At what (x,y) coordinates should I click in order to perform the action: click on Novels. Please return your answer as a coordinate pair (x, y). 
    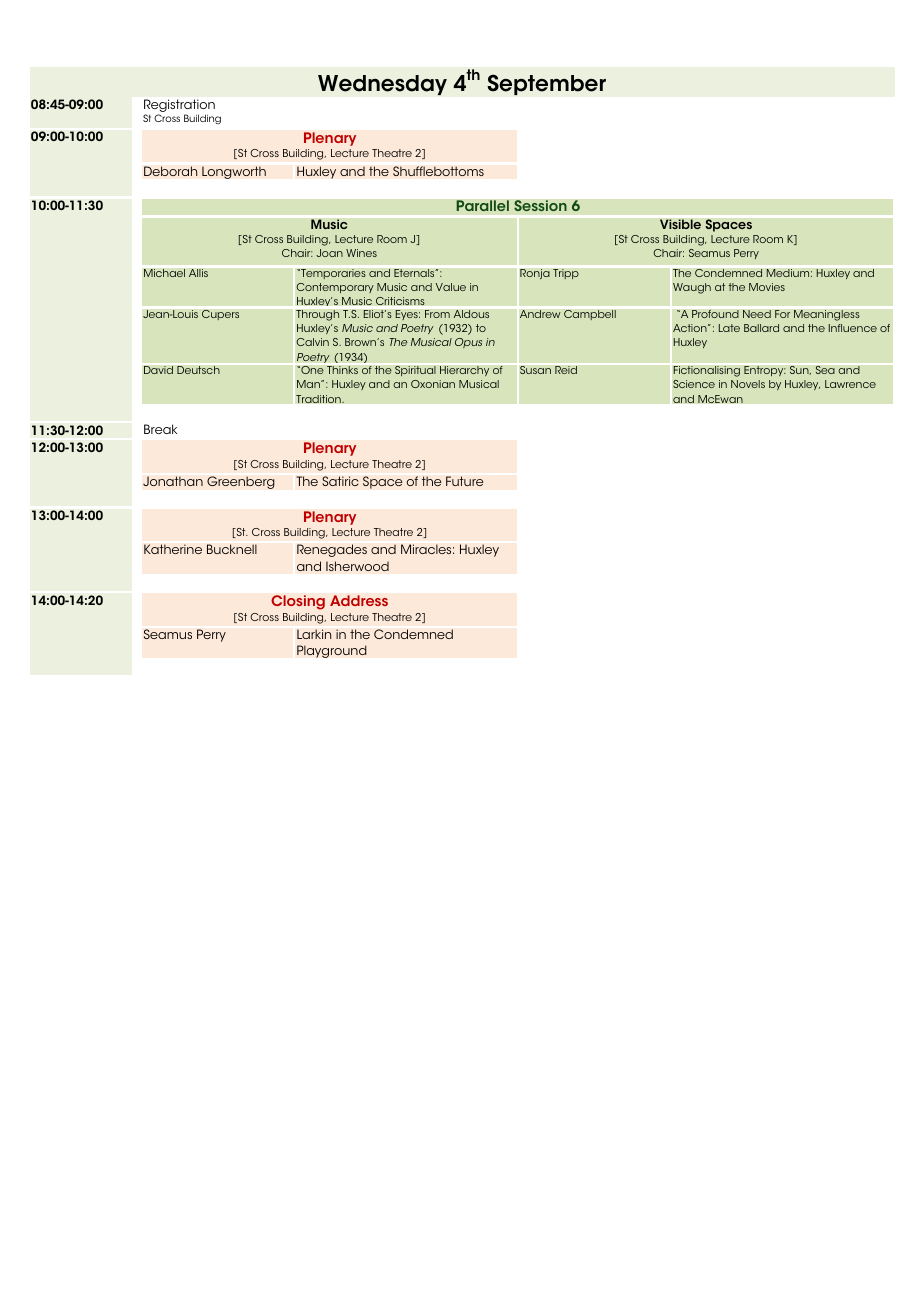
    Looking at the image, I should click on (748, 384).
